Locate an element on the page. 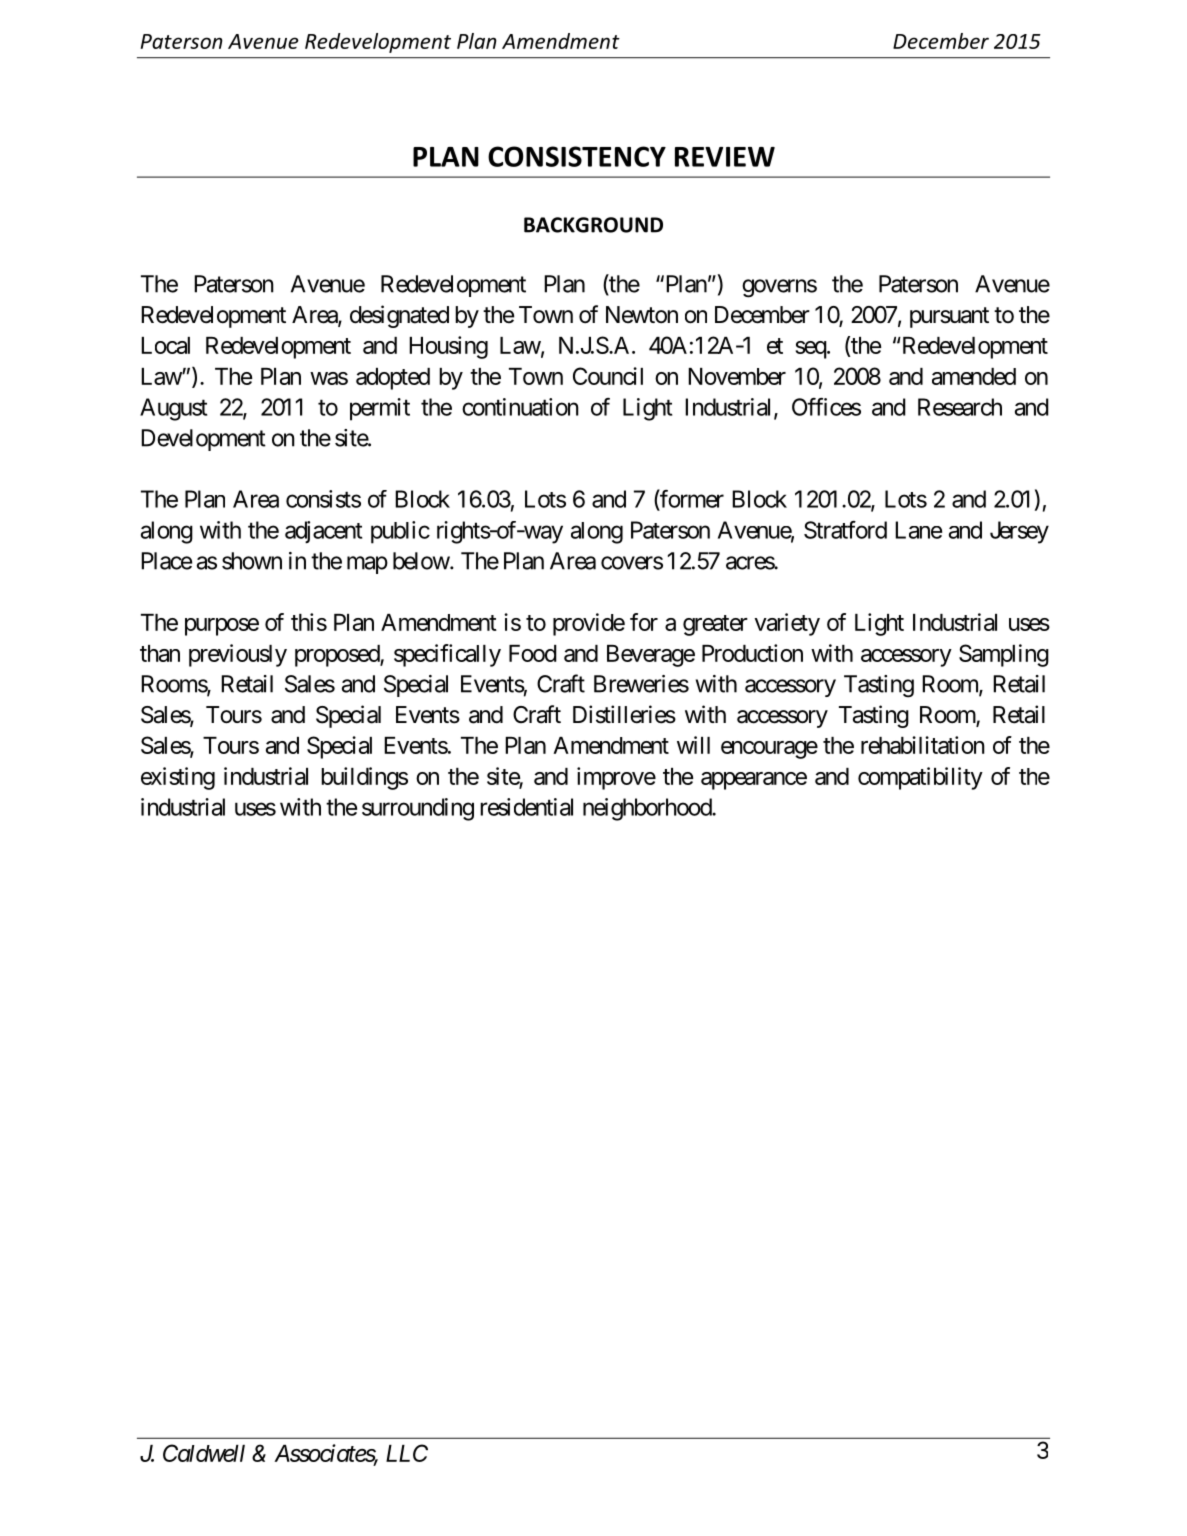 This image has width=1187, height=1536. Stratford is located at coordinates (845, 530).
